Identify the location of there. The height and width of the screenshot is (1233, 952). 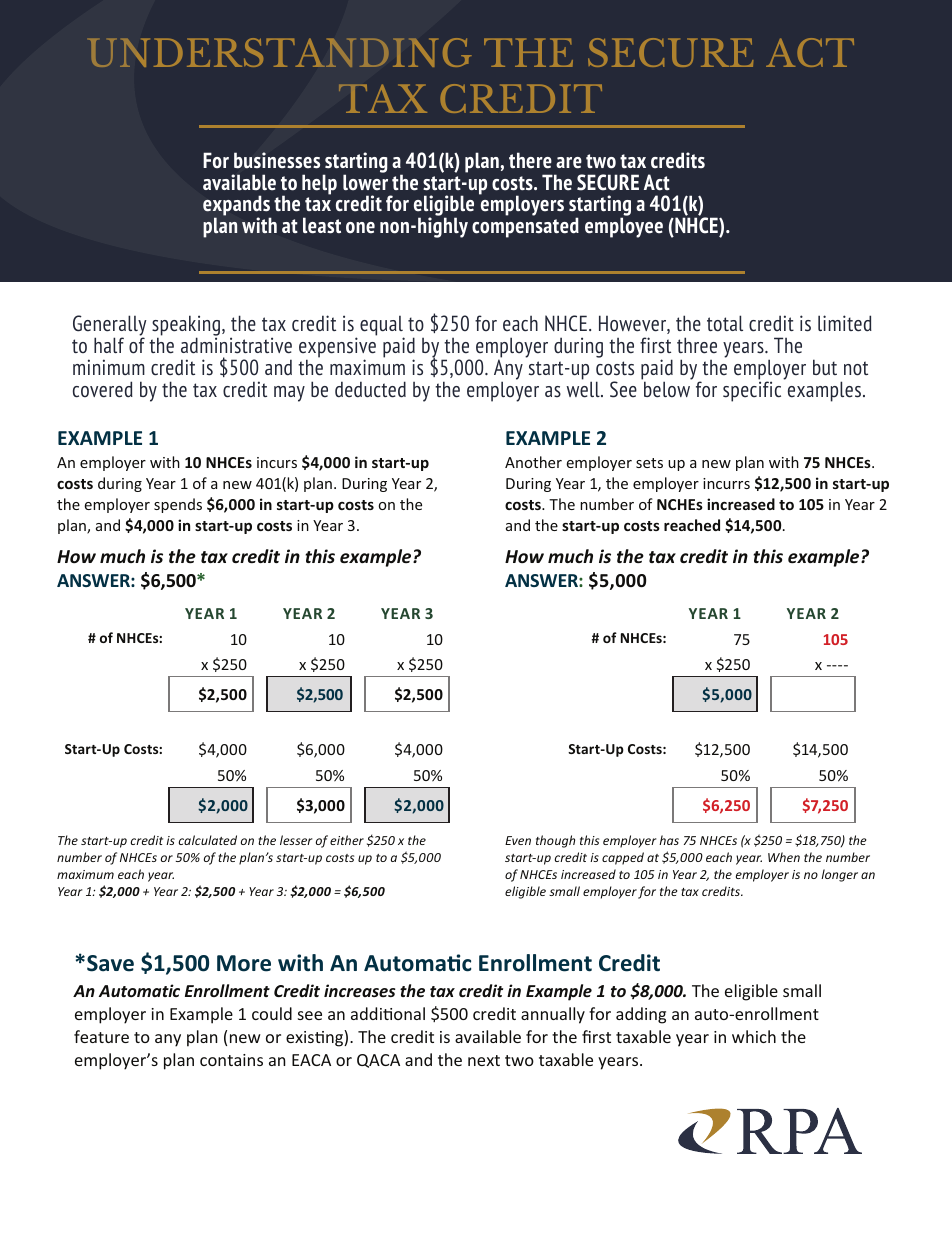
(530, 160).
